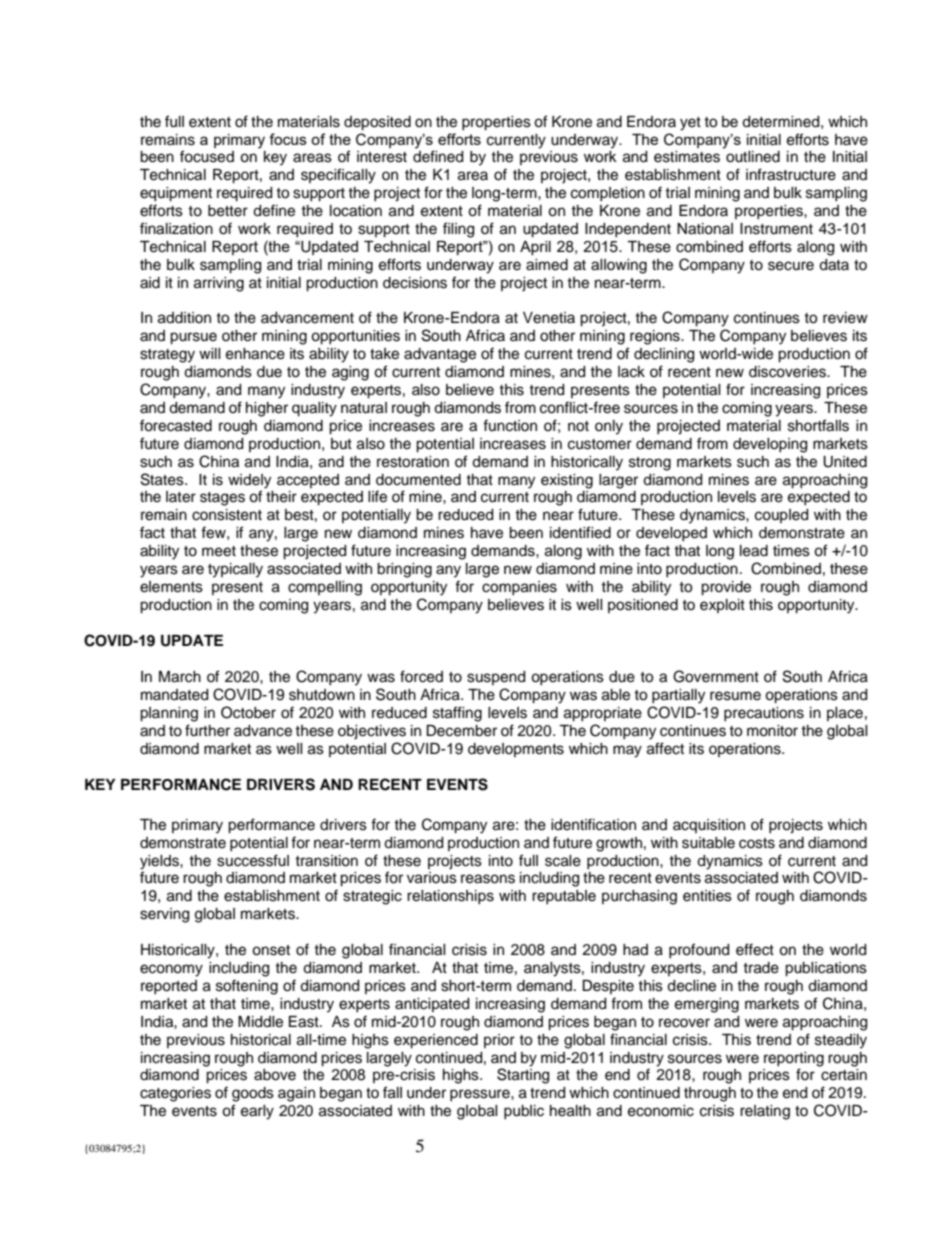 This page has height=1233, width=952. I want to click on typically, so click(235, 570).
